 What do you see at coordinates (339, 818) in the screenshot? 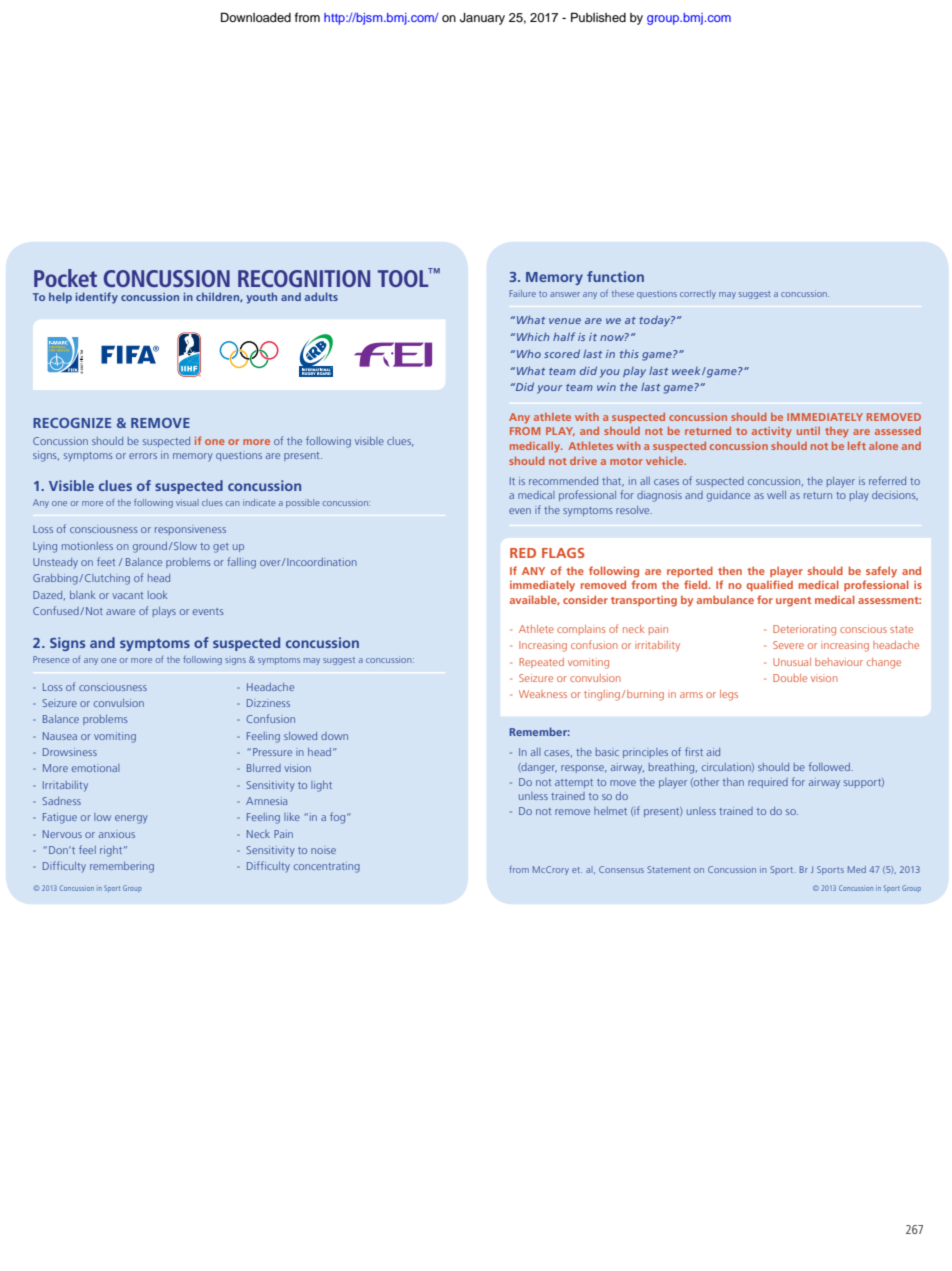
I see `fog` at bounding box center [339, 818].
